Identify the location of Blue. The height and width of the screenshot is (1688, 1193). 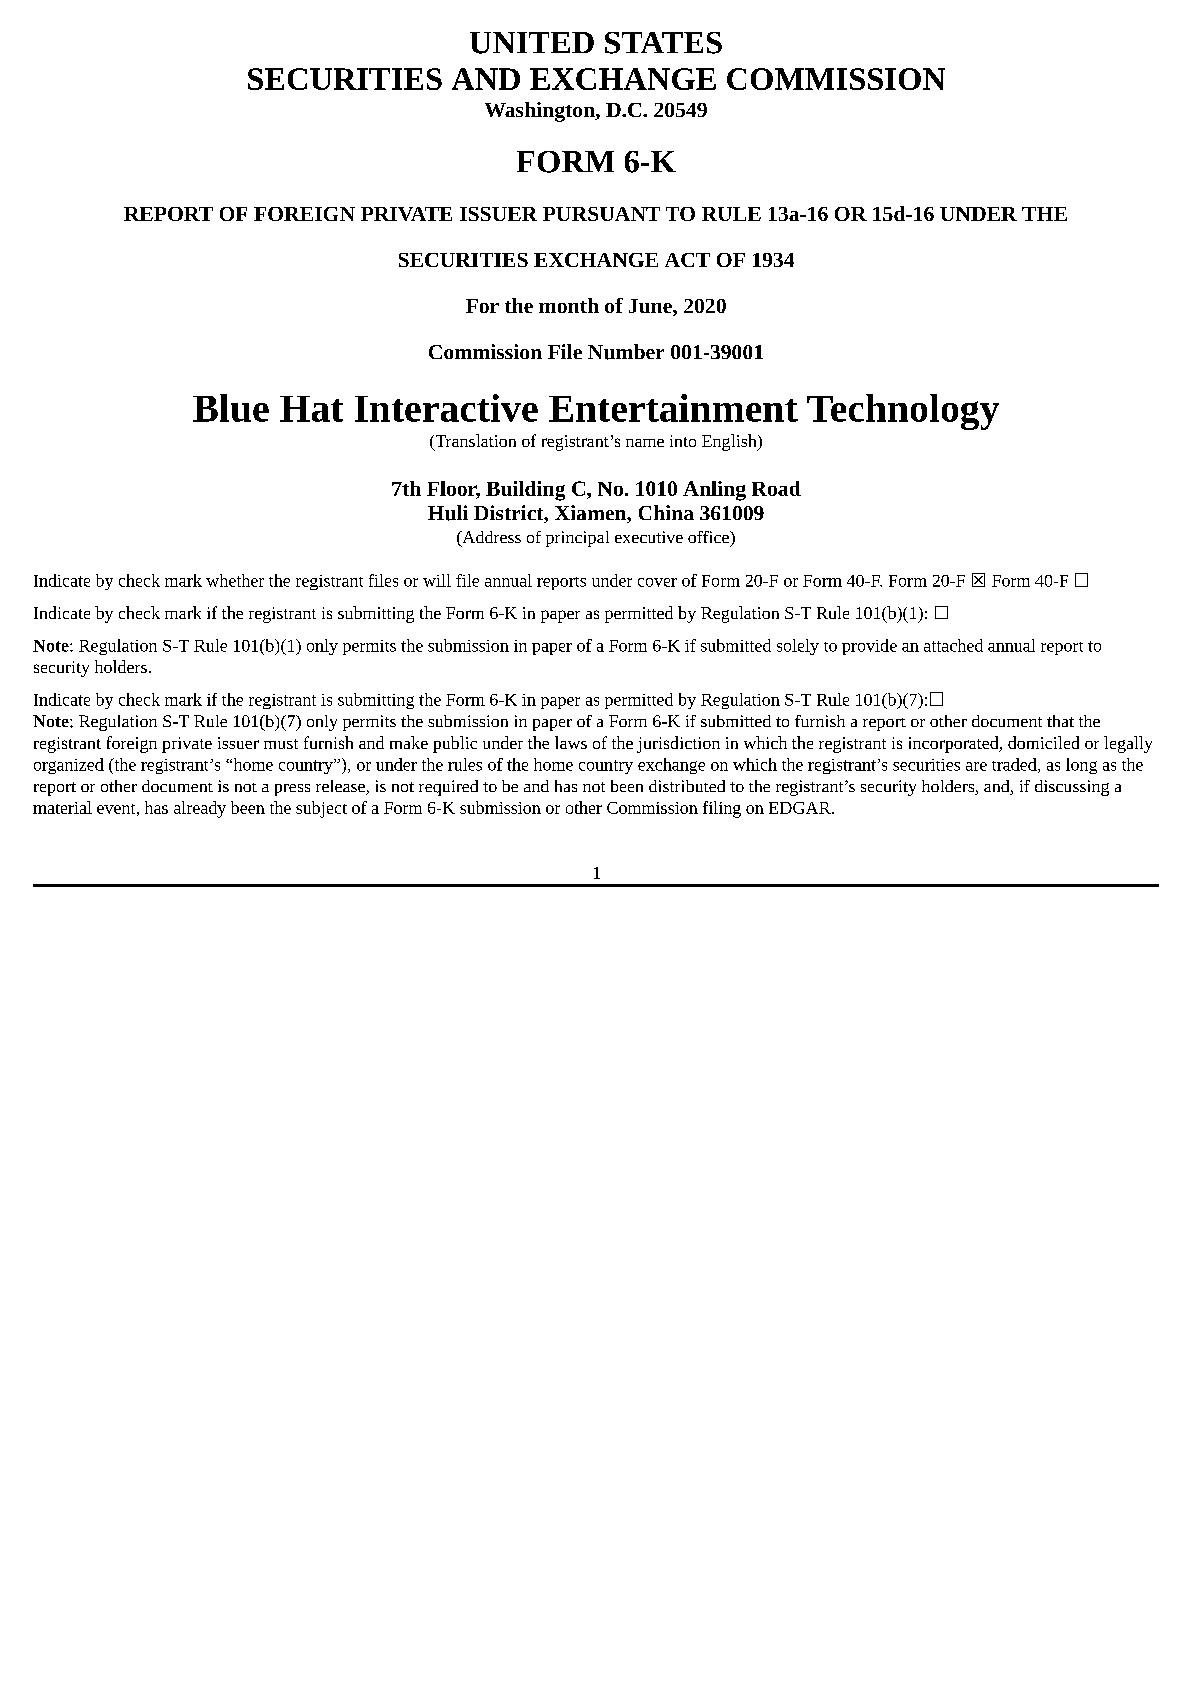
(231, 408).
